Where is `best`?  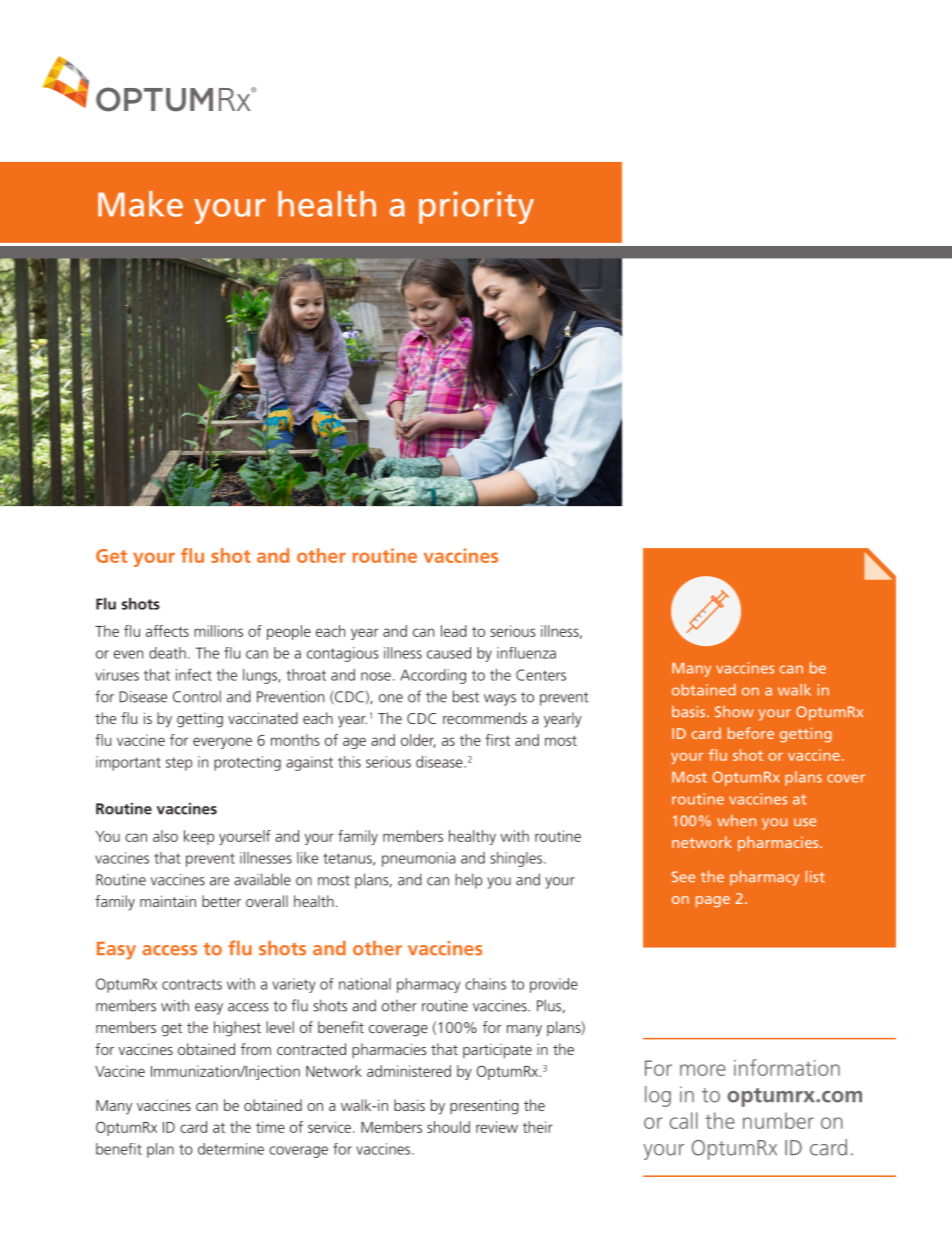 best is located at coordinates (466, 696).
